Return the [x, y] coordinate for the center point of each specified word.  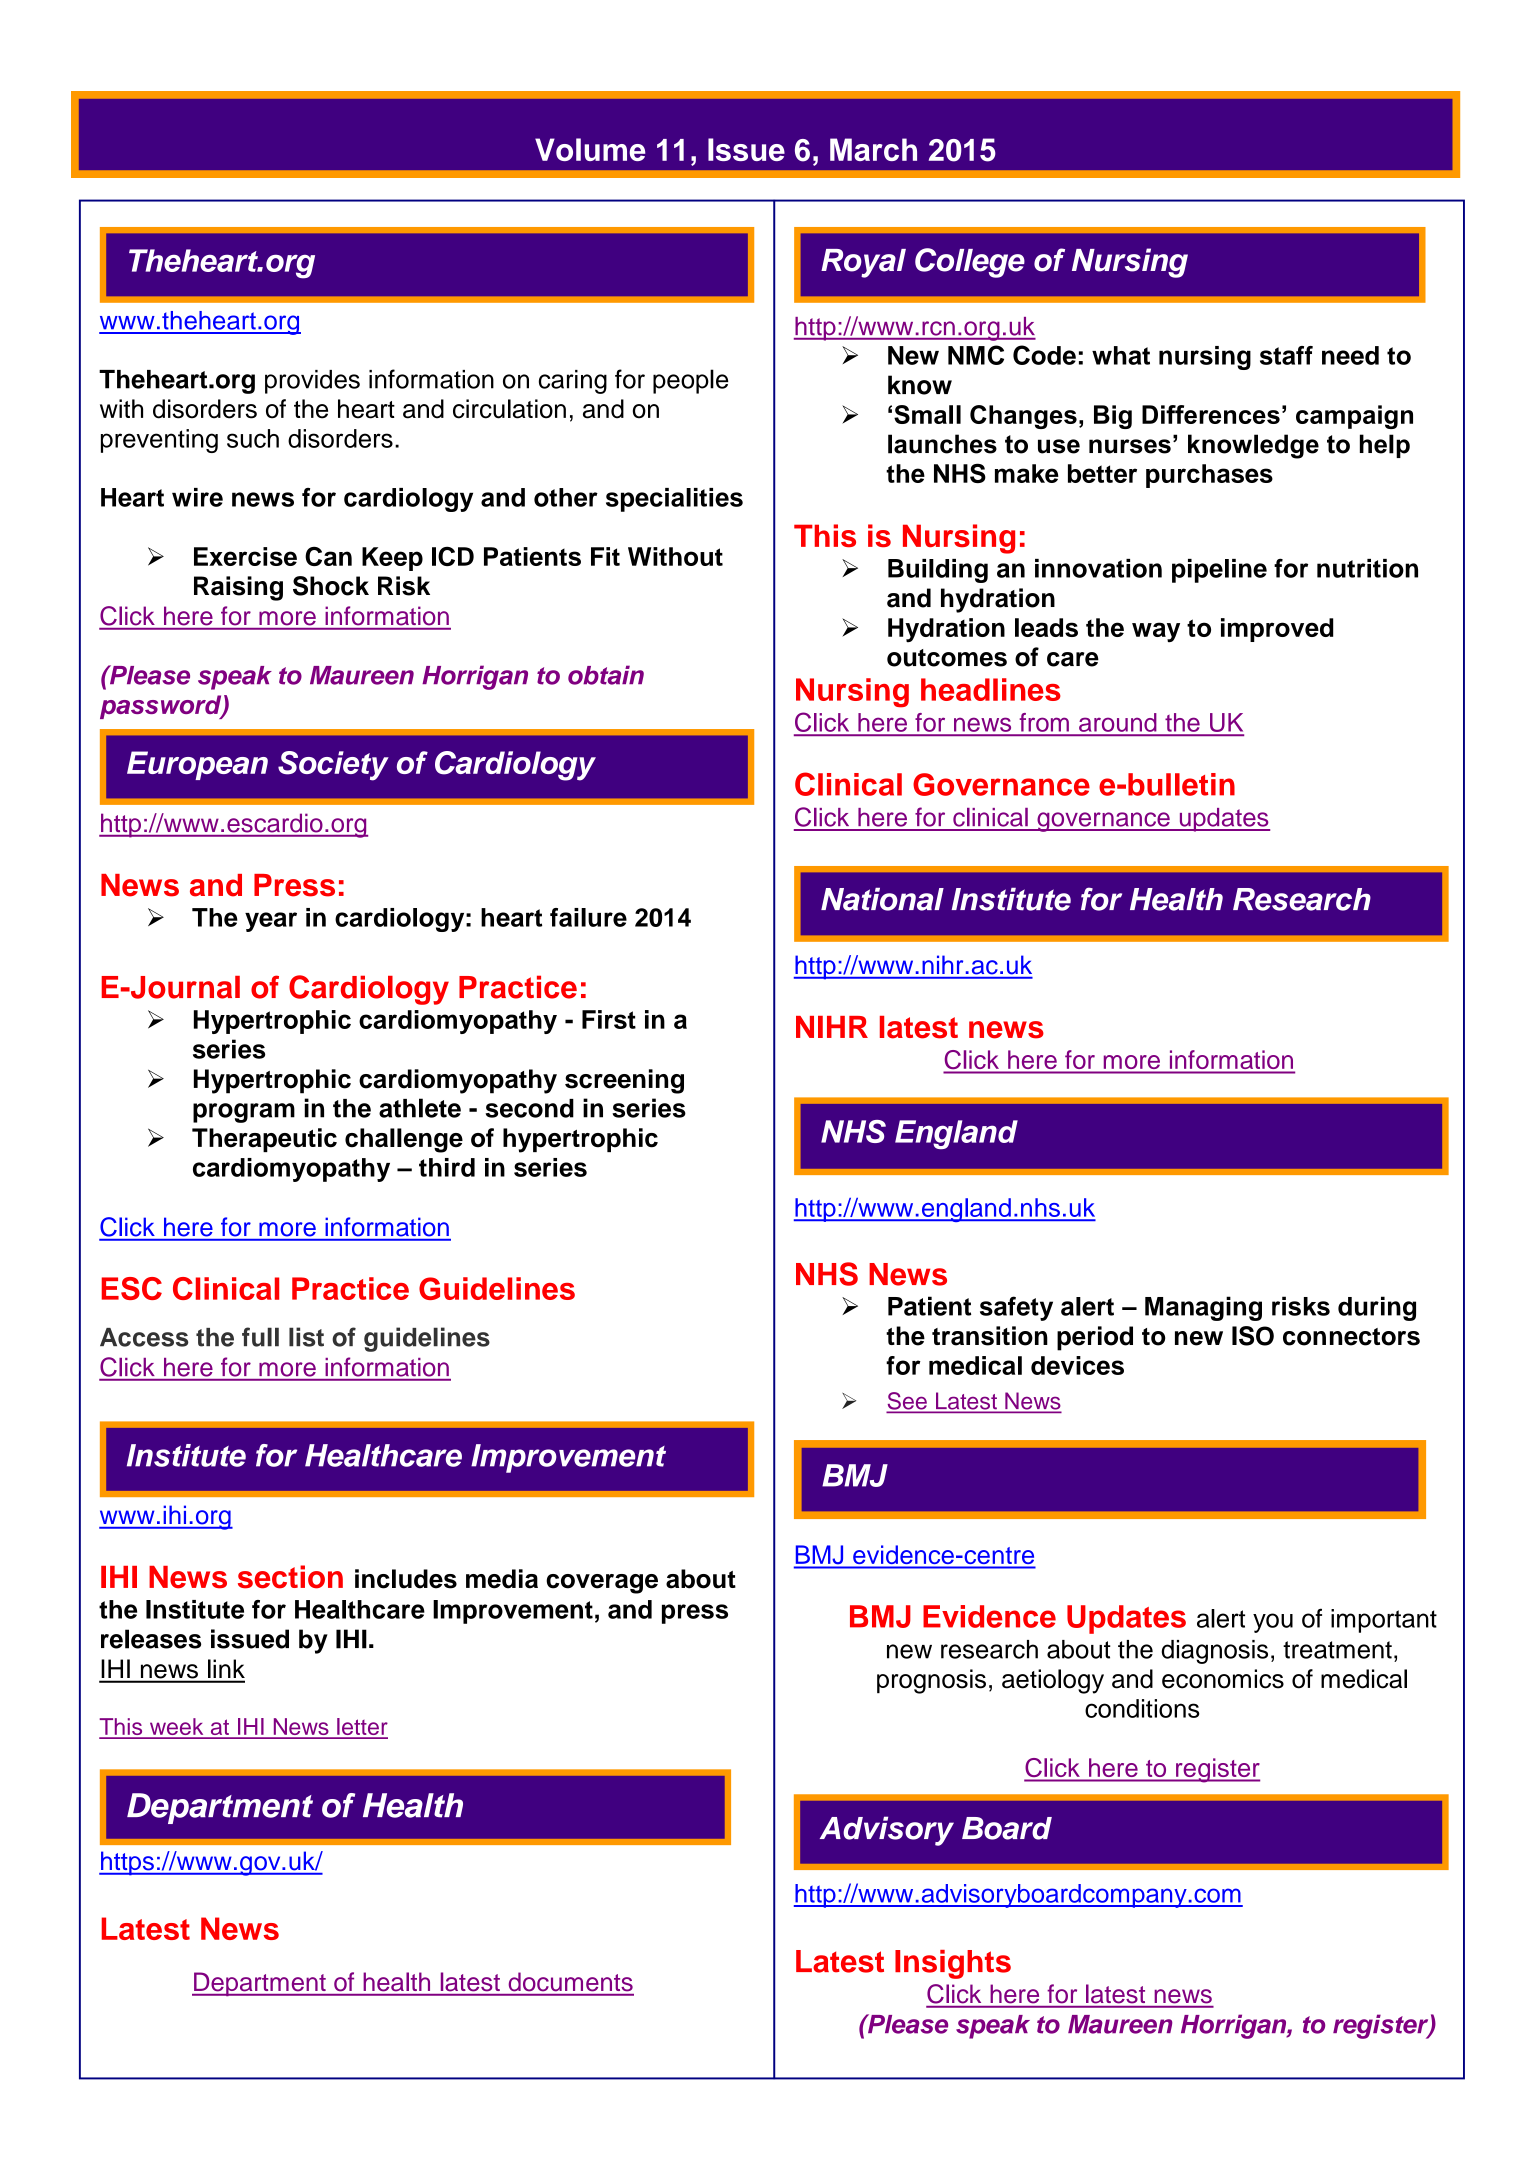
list [306, 1337]
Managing [1203, 1308]
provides [312, 382]
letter [361, 1728]
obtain [606, 675]
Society [333, 766]
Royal [863, 263]
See [908, 1402]
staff [1286, 355]
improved [1277, 630]
